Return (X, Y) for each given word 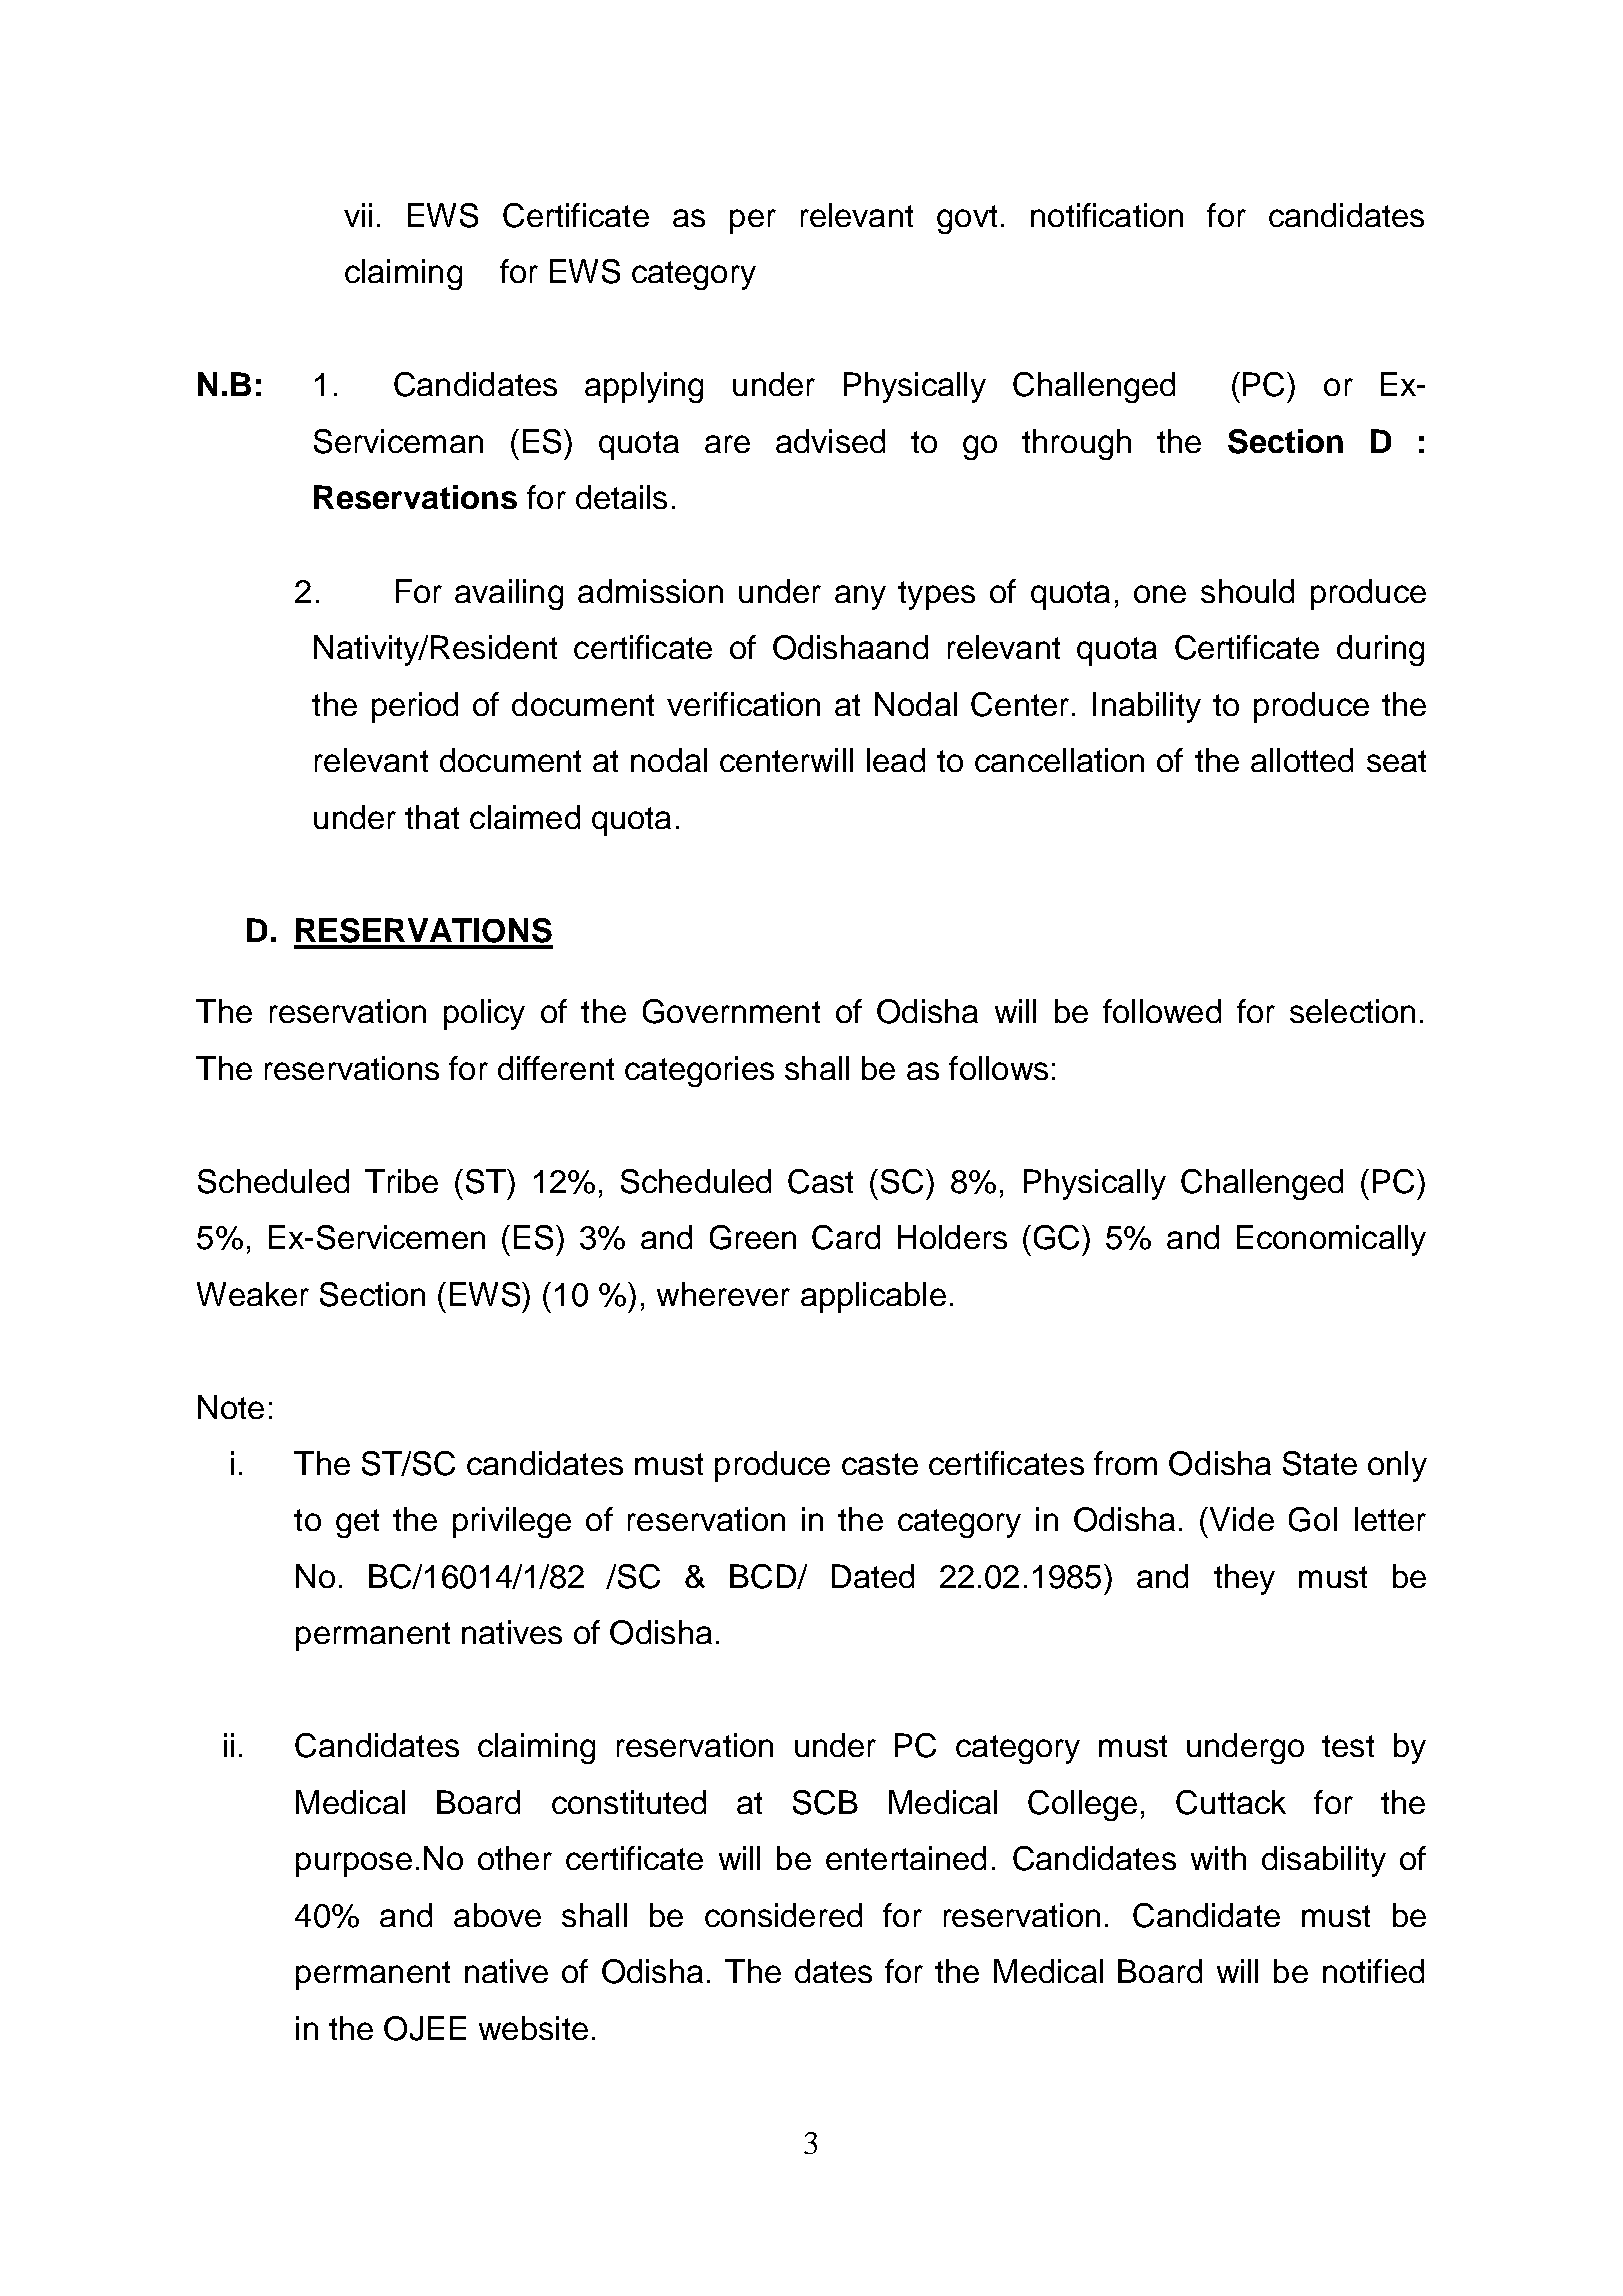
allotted (1302, 760)
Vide (1240, 1519)
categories (699, 1071)
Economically (1331, 1240)
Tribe (401, 1181)
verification (743, 704)
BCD (764, 1576)
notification (1107, 215)
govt (967, 219)
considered (783, 1915)
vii (358, 215)
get (357, 1523)
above (497, 1915)
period (415, 707)
